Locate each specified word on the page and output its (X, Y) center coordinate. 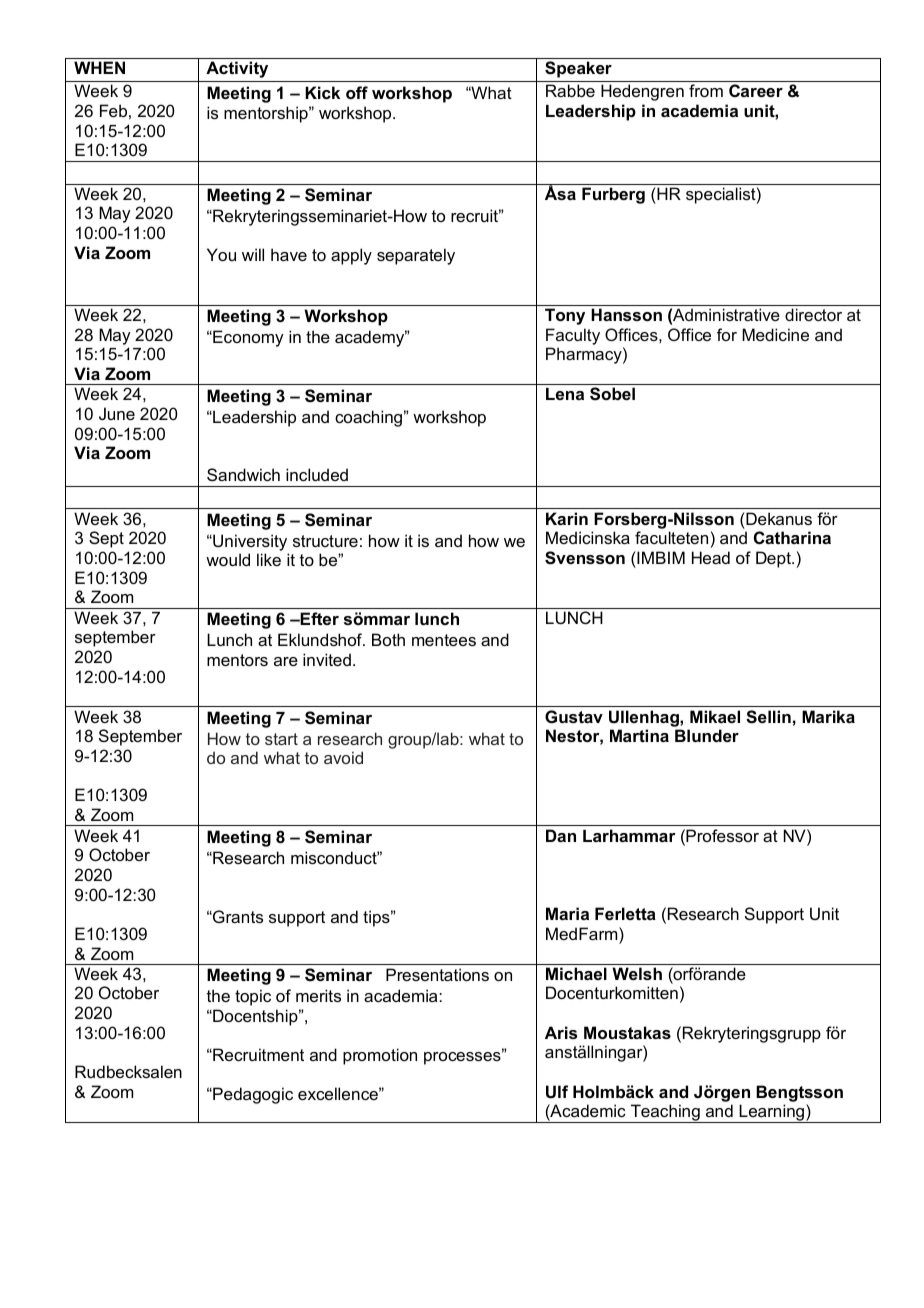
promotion (380, 1056)
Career (756, 90)
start (281, 739)
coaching (368, 418)
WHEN (99, 67)
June (117, 413)
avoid (343, 757)
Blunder (707, 735)
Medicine (775, 334)
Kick (322, 92)
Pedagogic (252, 1095)
